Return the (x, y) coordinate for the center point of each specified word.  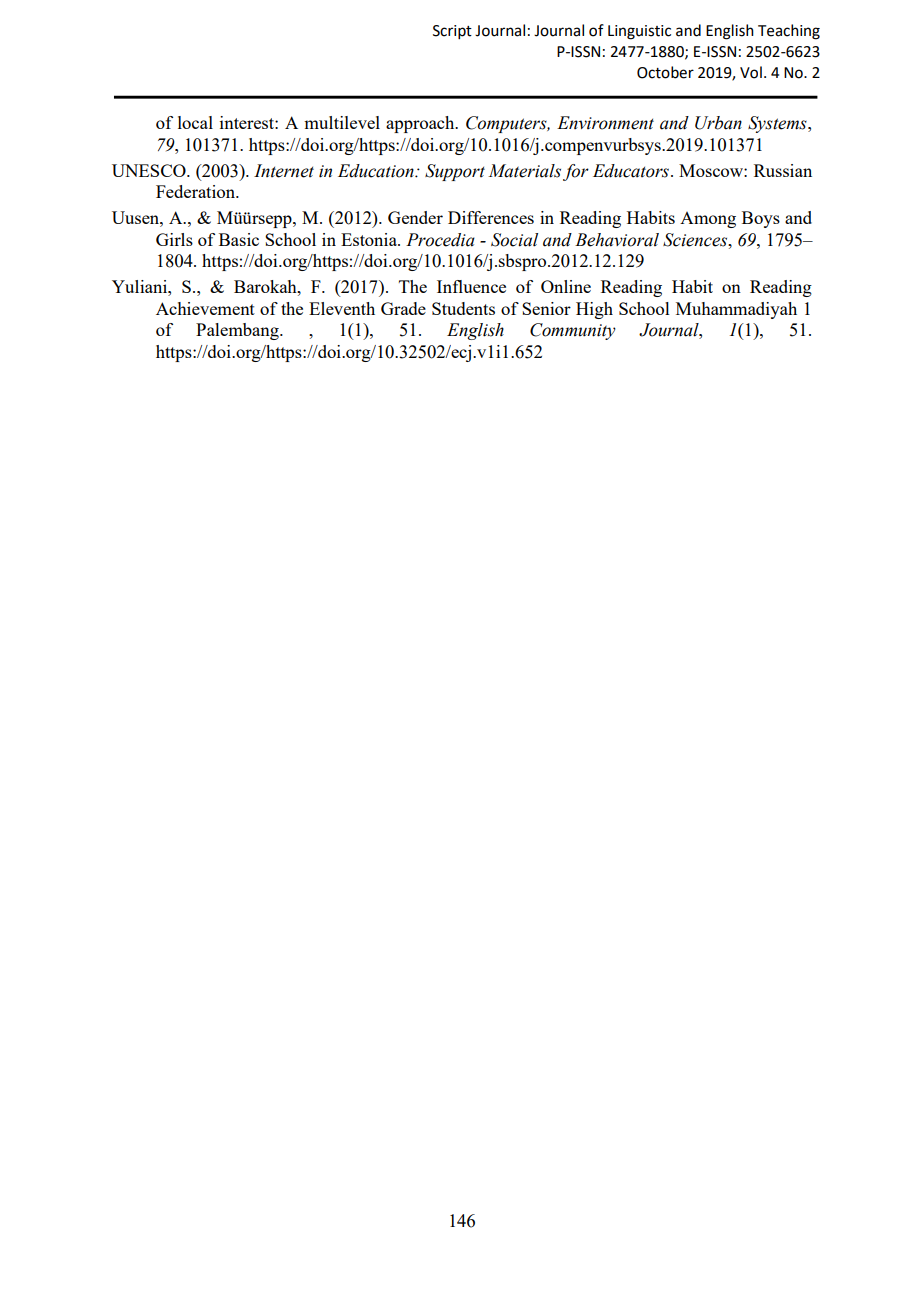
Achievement (205, 308)
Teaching (789, 32)
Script (452, 32)
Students (463, 308)
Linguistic (639, 32)
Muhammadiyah (736, 310)
